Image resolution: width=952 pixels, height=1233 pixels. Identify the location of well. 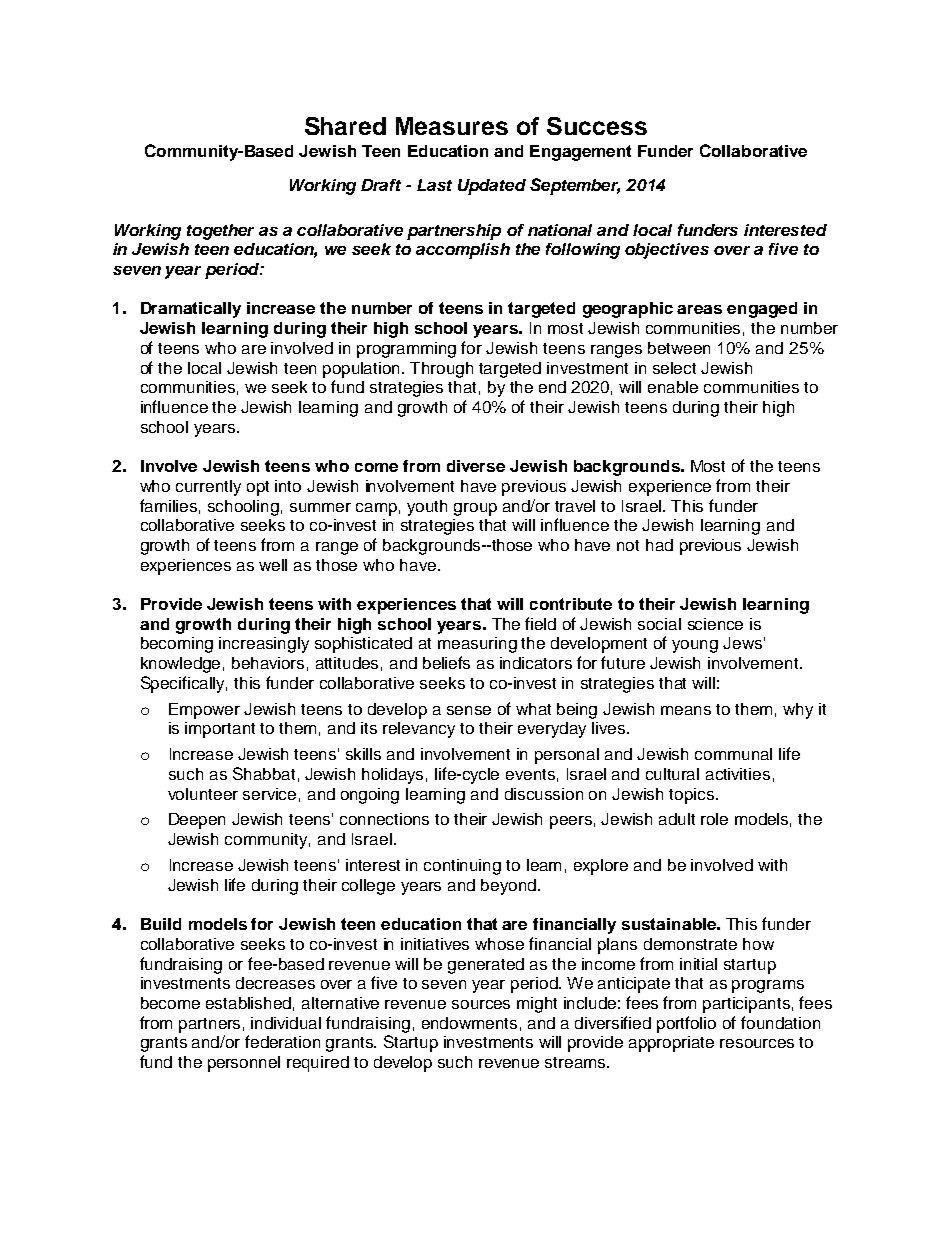
(273, 565).
